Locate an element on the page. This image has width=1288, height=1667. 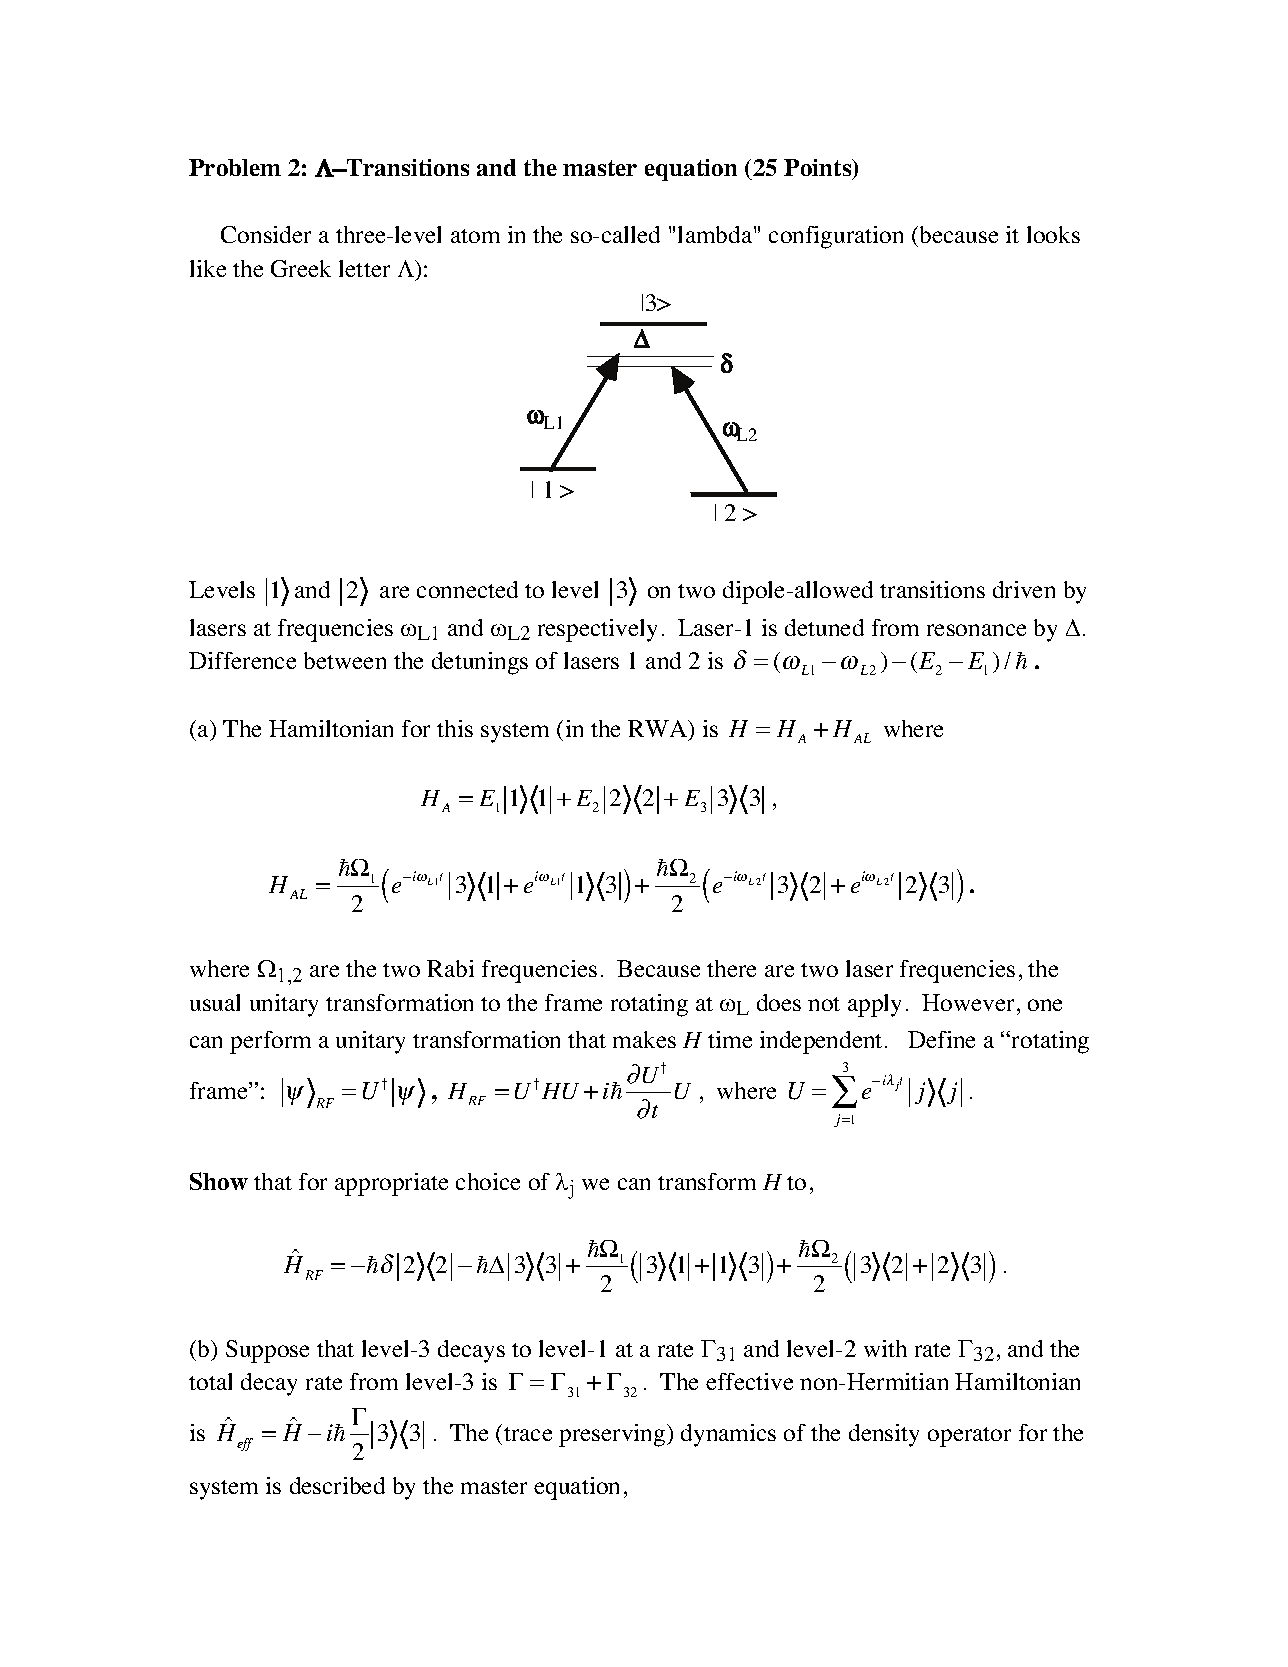
this is located at coordinates (455, 728).
